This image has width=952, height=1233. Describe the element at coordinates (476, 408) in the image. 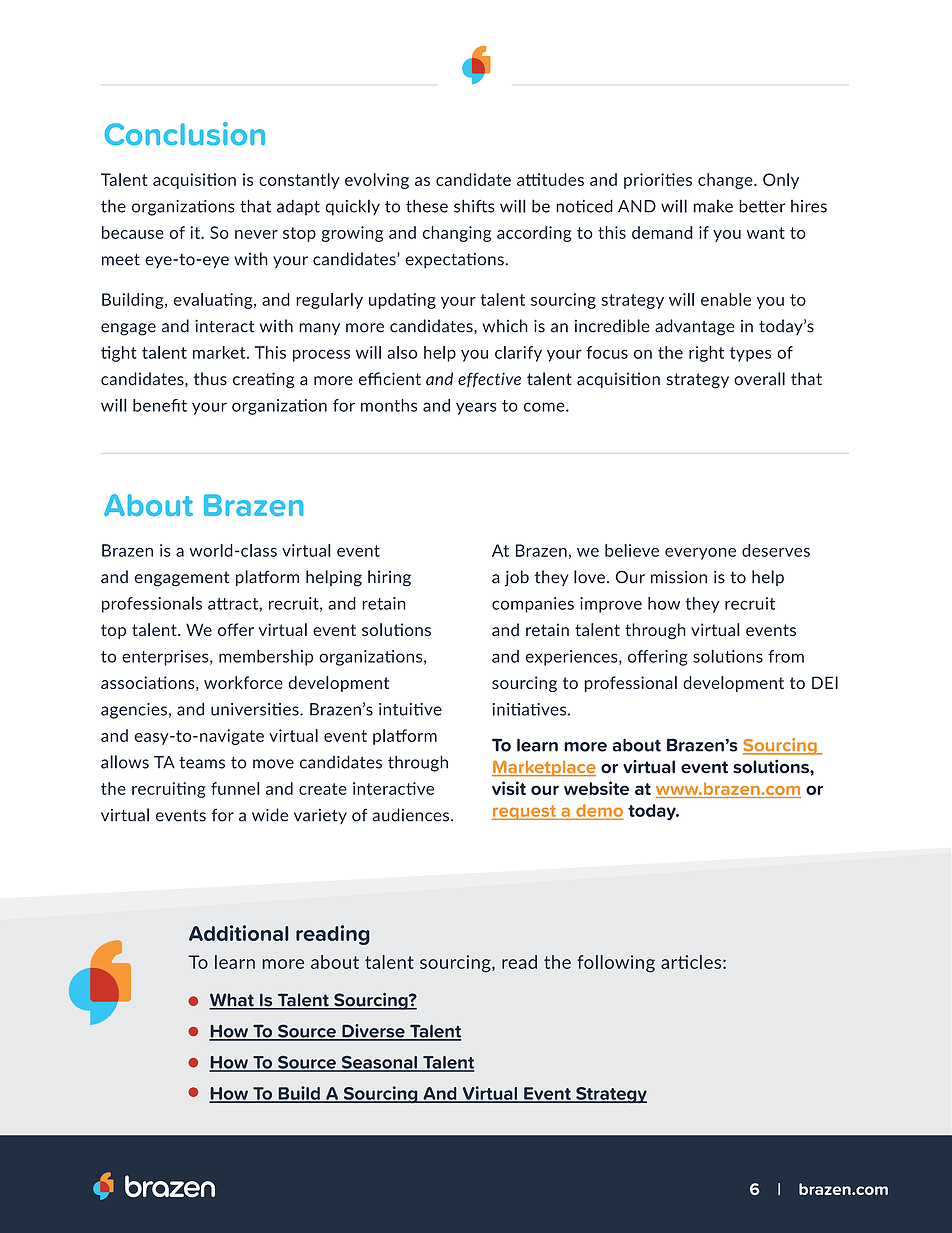

I see `years` at that location.
